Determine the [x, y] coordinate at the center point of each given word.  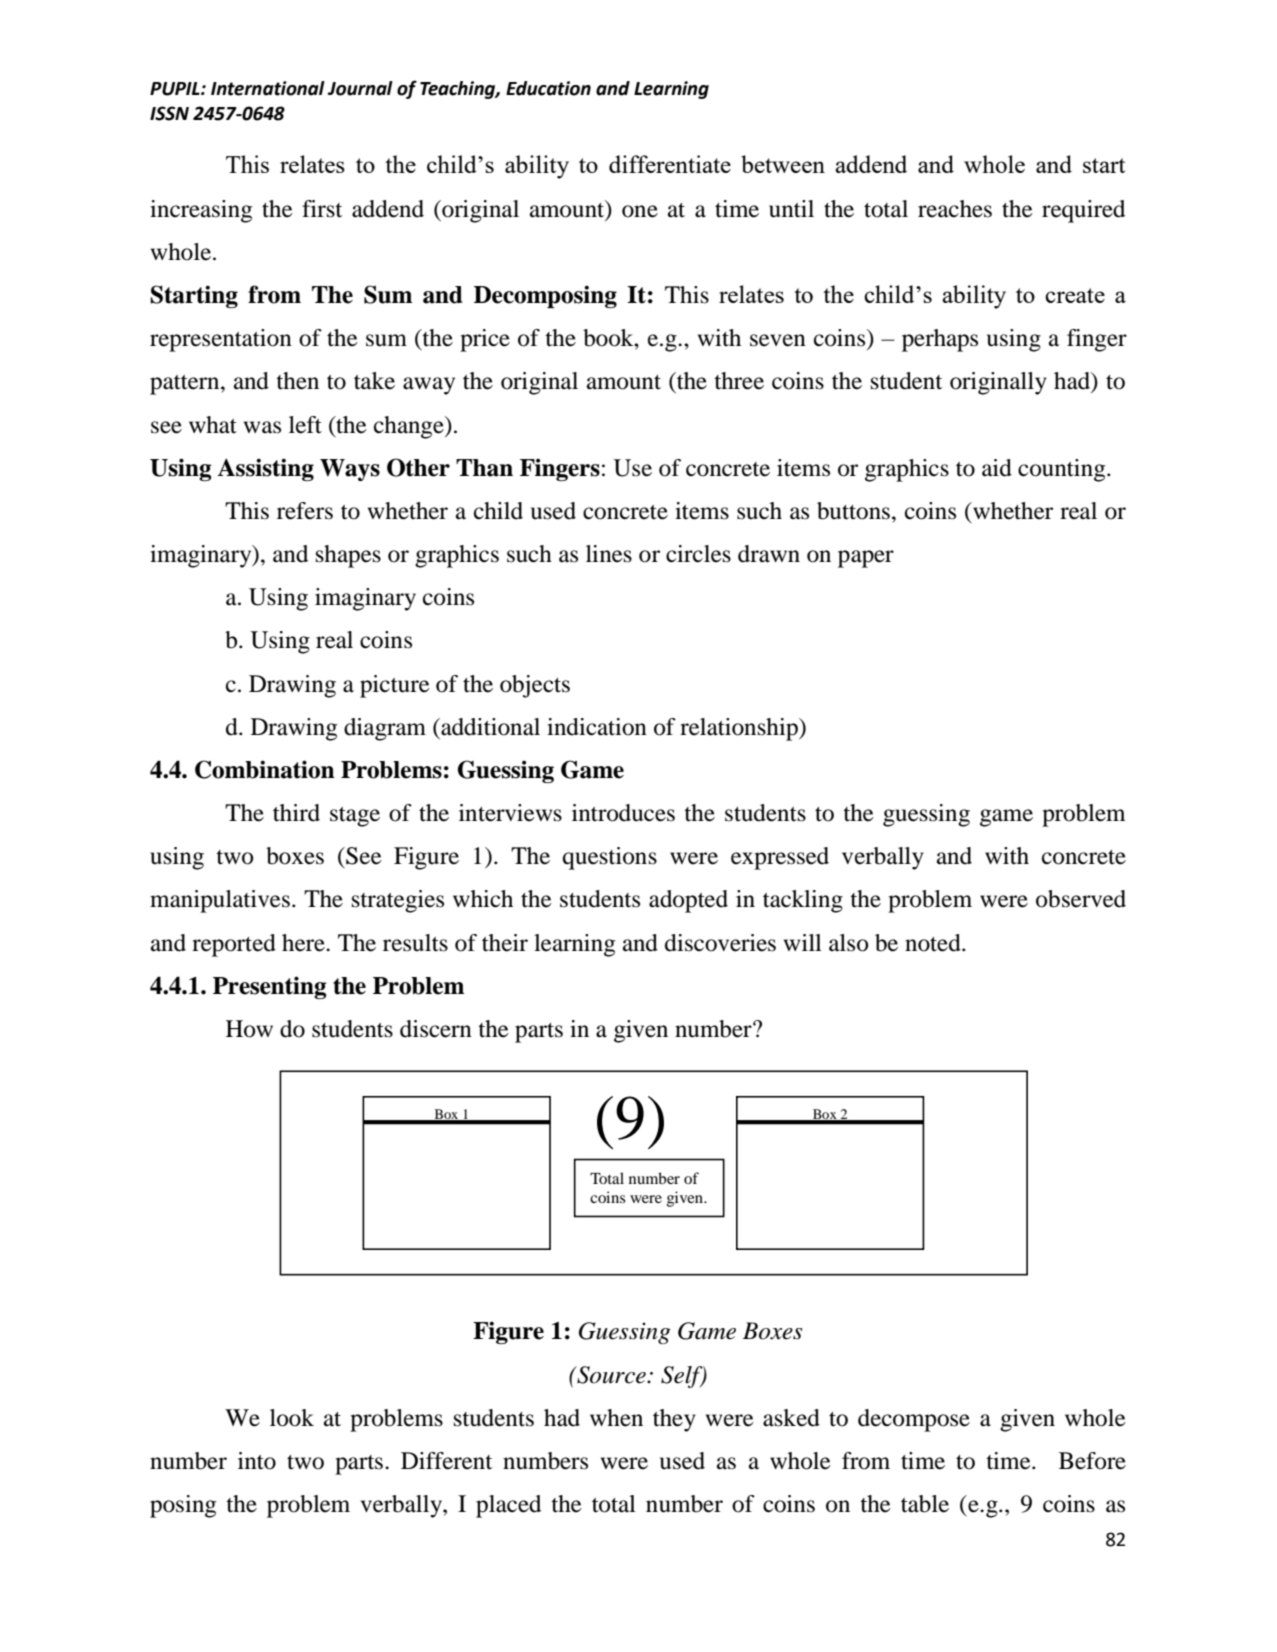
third [296, 813]
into [257, 1461]
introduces [623, 813]
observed [1081, 899]
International [268, 88]
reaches [955, 209]
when [616, 1418]
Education [548, 88]
